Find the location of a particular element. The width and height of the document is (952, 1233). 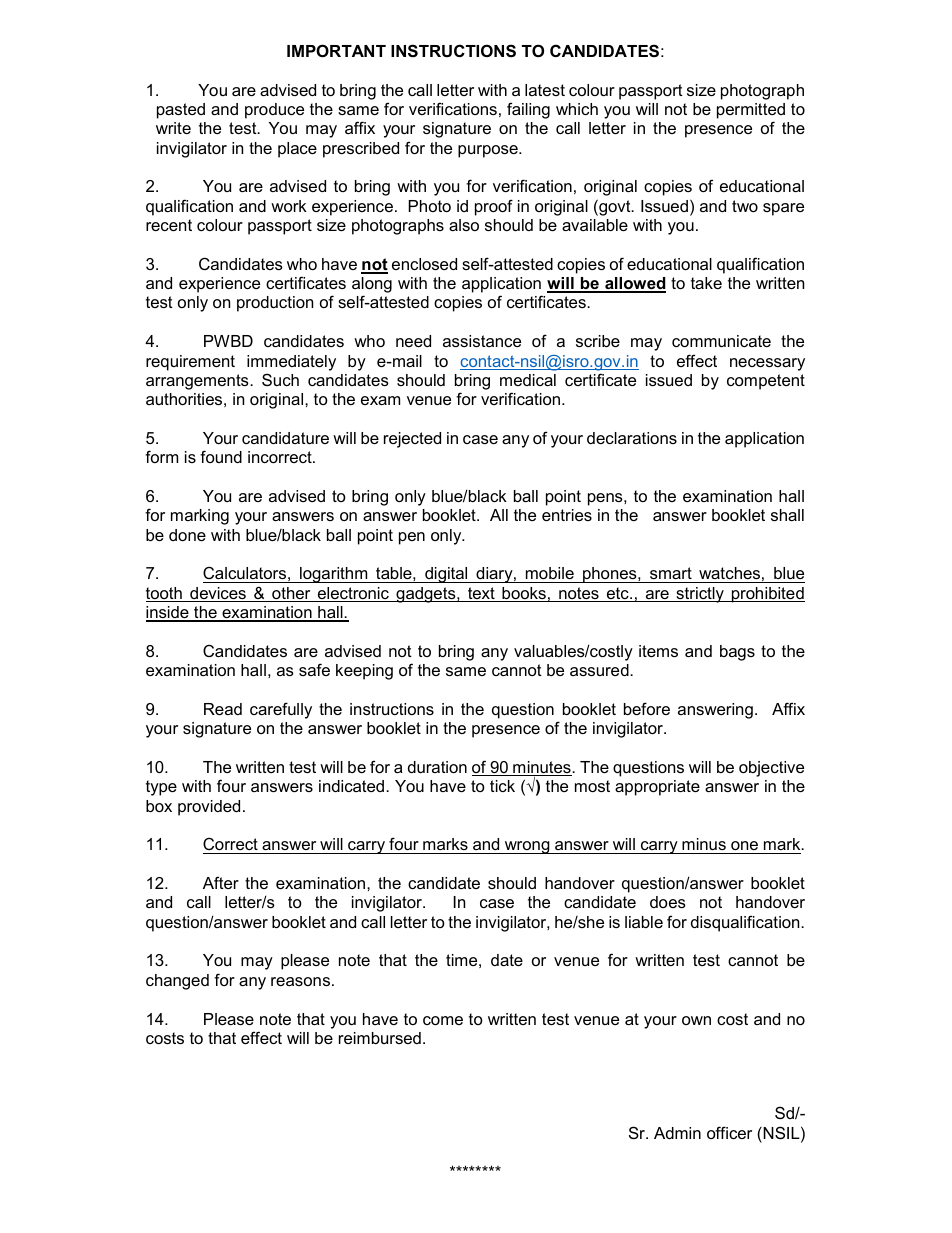

strictly is located at coordinates (700, 595).
